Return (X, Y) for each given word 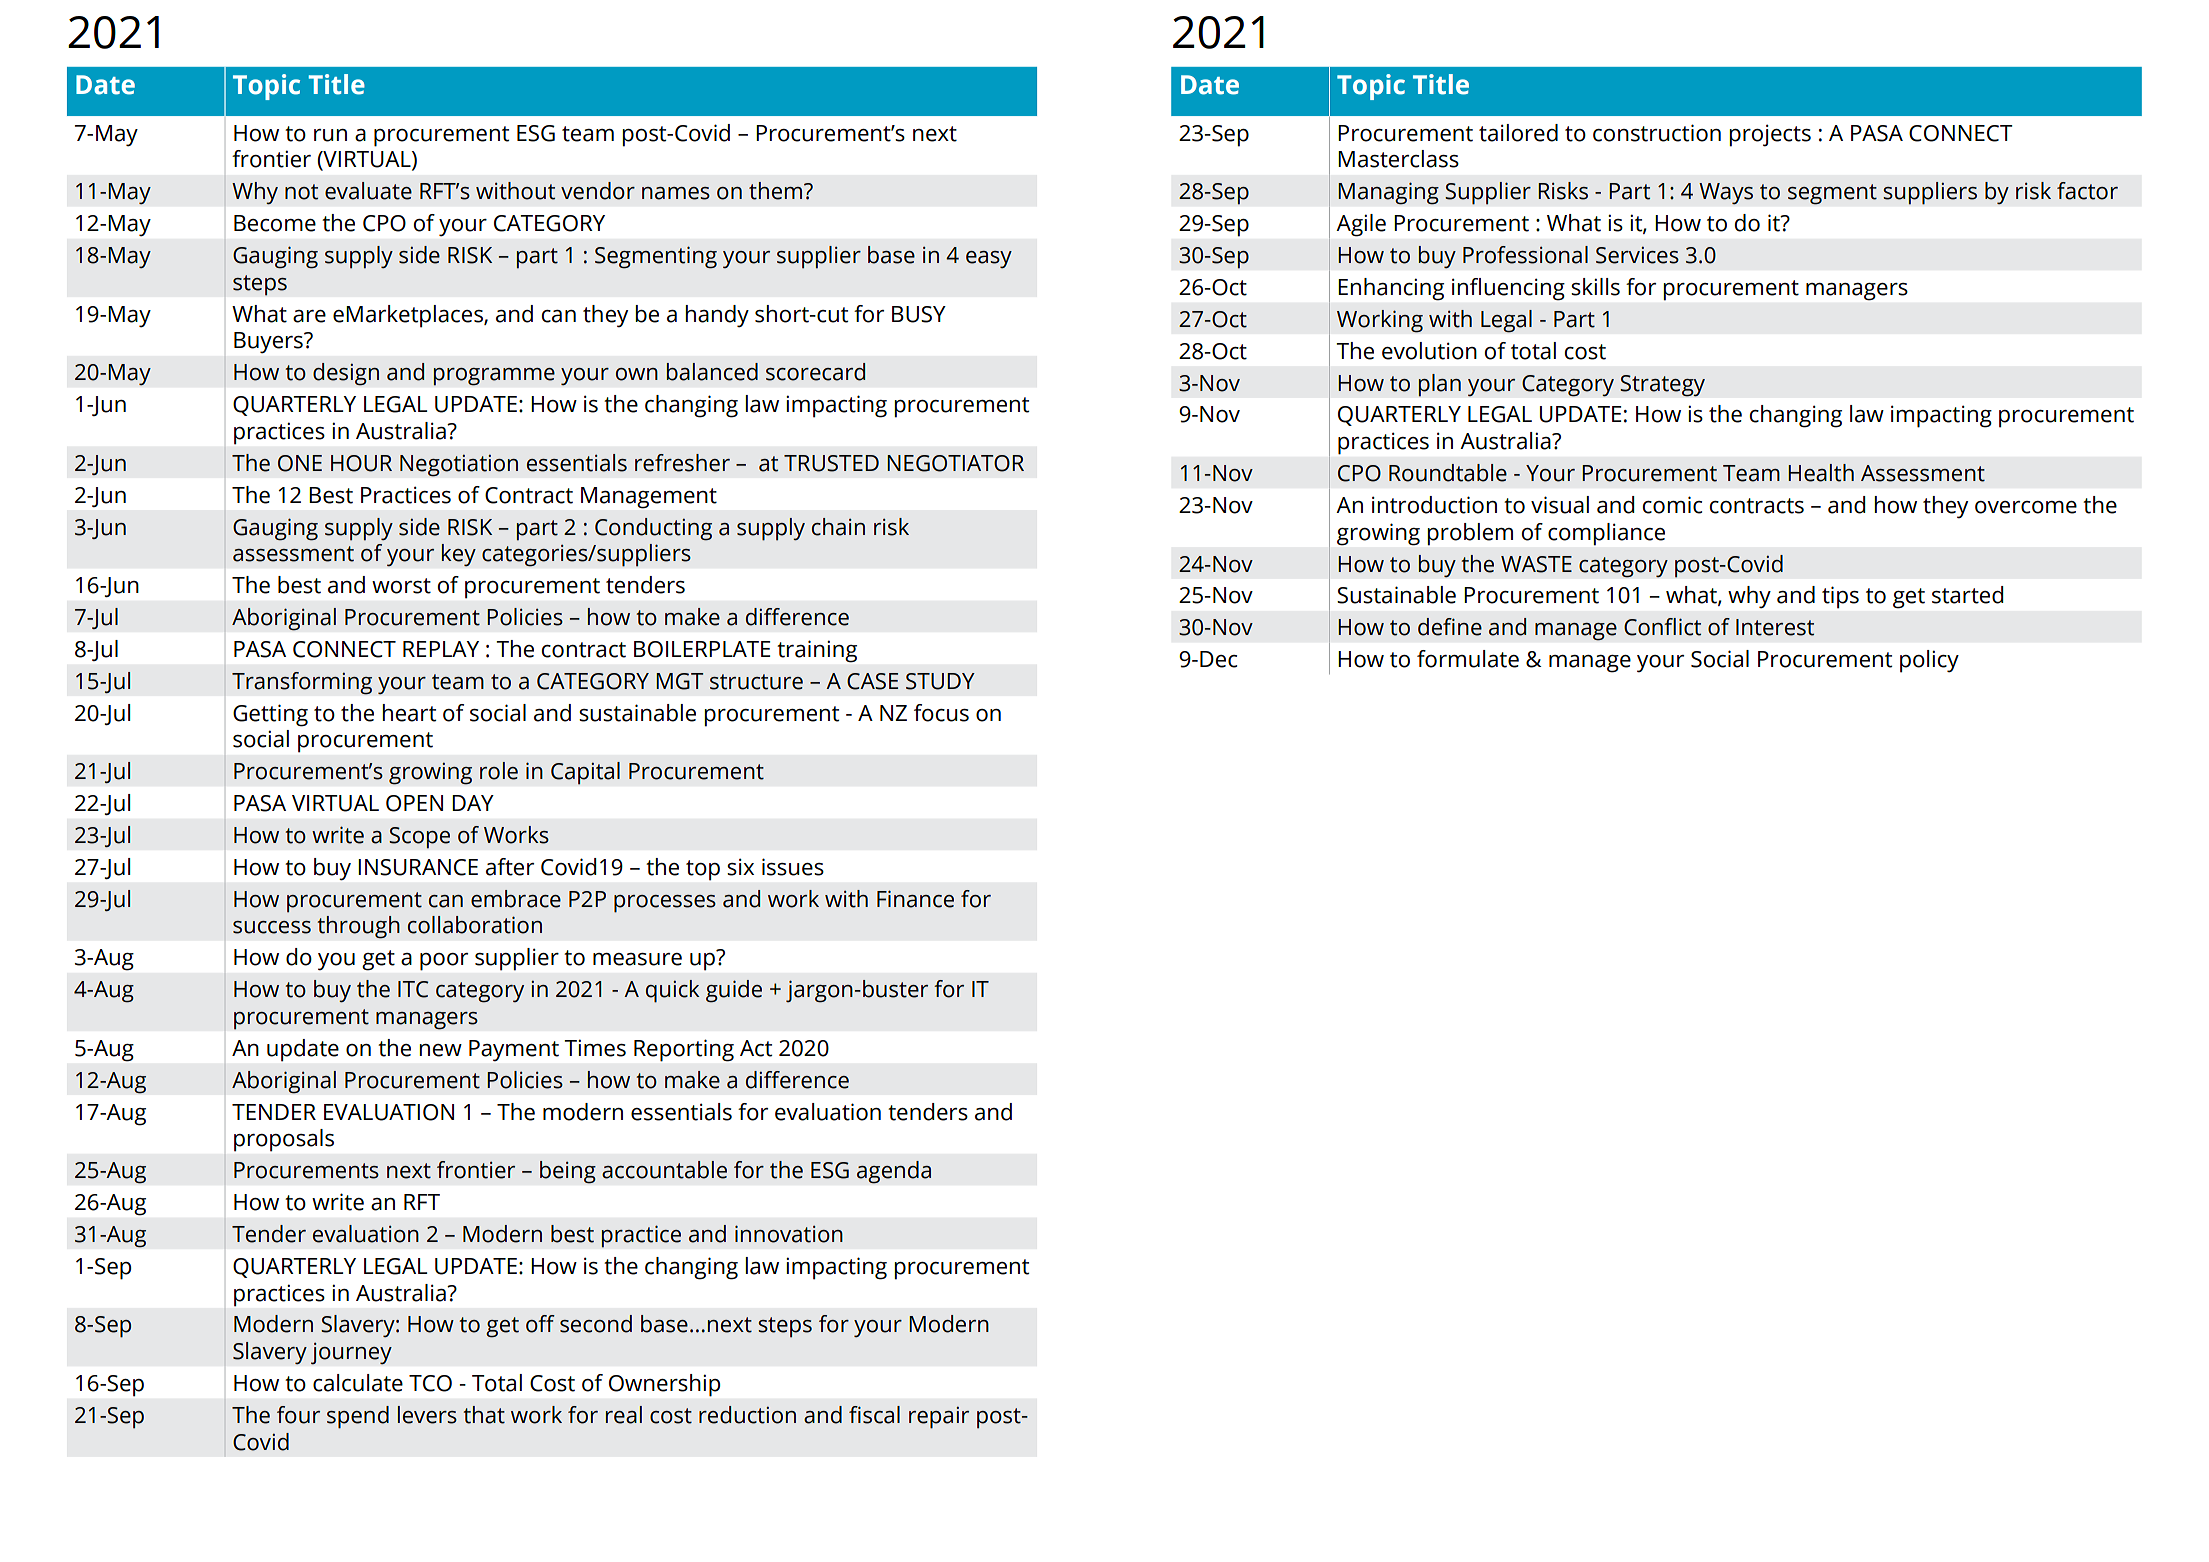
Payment (514, 1050)
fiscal (874, 1415)
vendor (598, 191)
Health (1821, 473)
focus (941, 713)
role (499, 771)
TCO (430, 1383)
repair (939, 1417)
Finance (915, 899)
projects (1770, 135)
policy (1929, 661)
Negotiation (459, 465)
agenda (894, 1172)
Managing (1388, 193)
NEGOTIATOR (955, 463)
